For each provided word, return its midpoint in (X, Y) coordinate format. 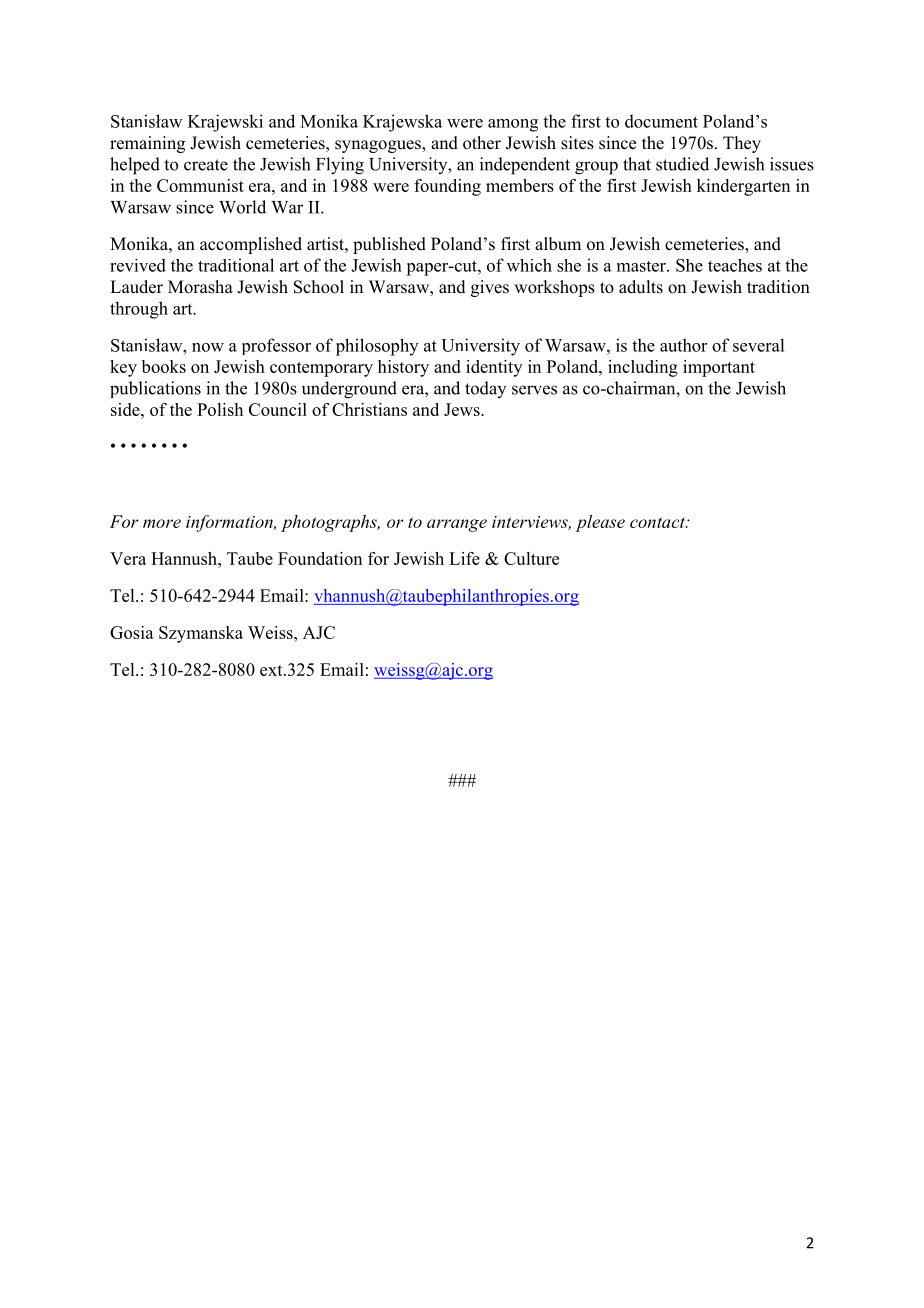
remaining (147, 144)
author (683, 345)
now (208, 347)
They (742, 144)
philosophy (377, 347)
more (162, 523)
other (482, 143)
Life (464, 558)
